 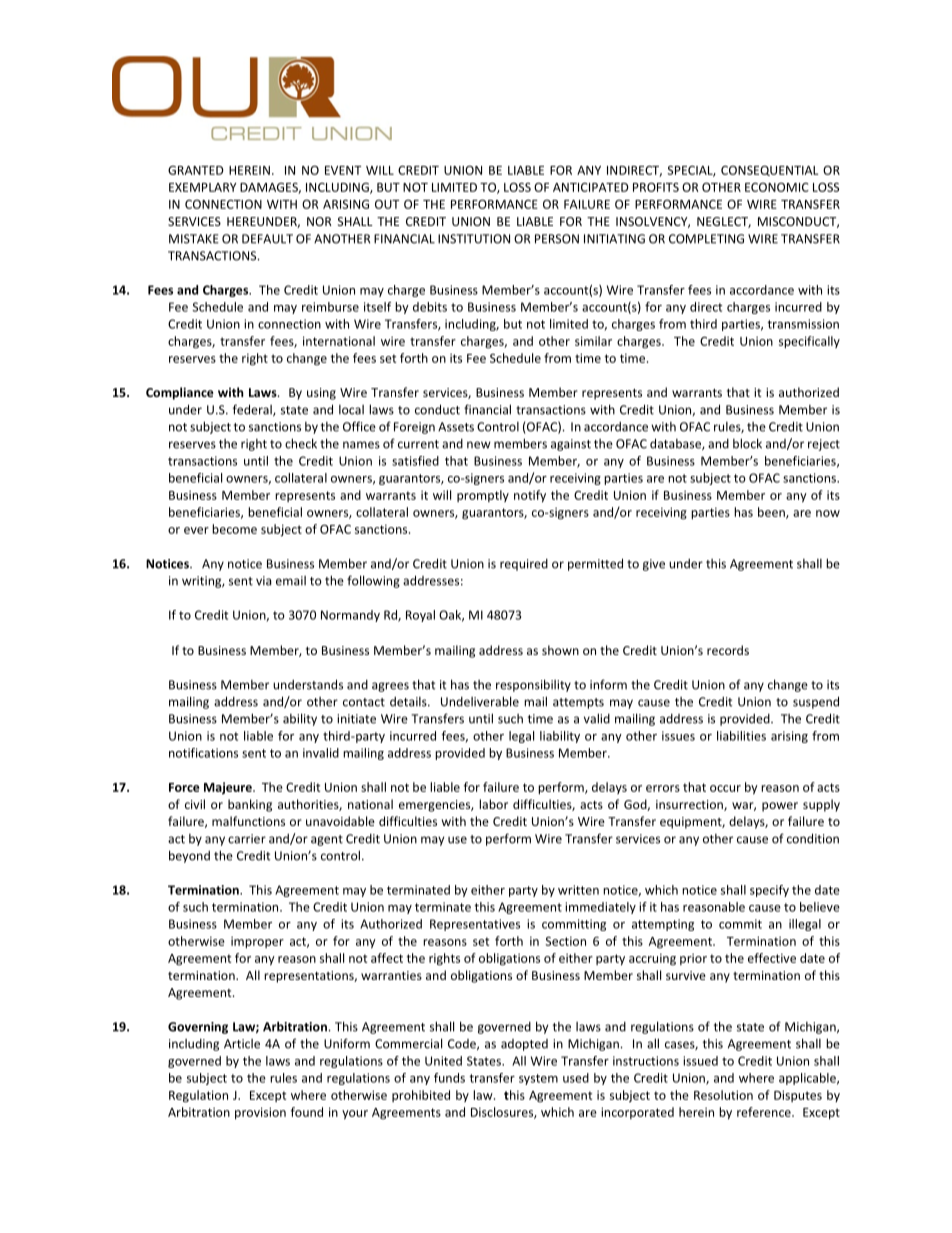 I want to click on provision, so click(x=260, y=1113).
